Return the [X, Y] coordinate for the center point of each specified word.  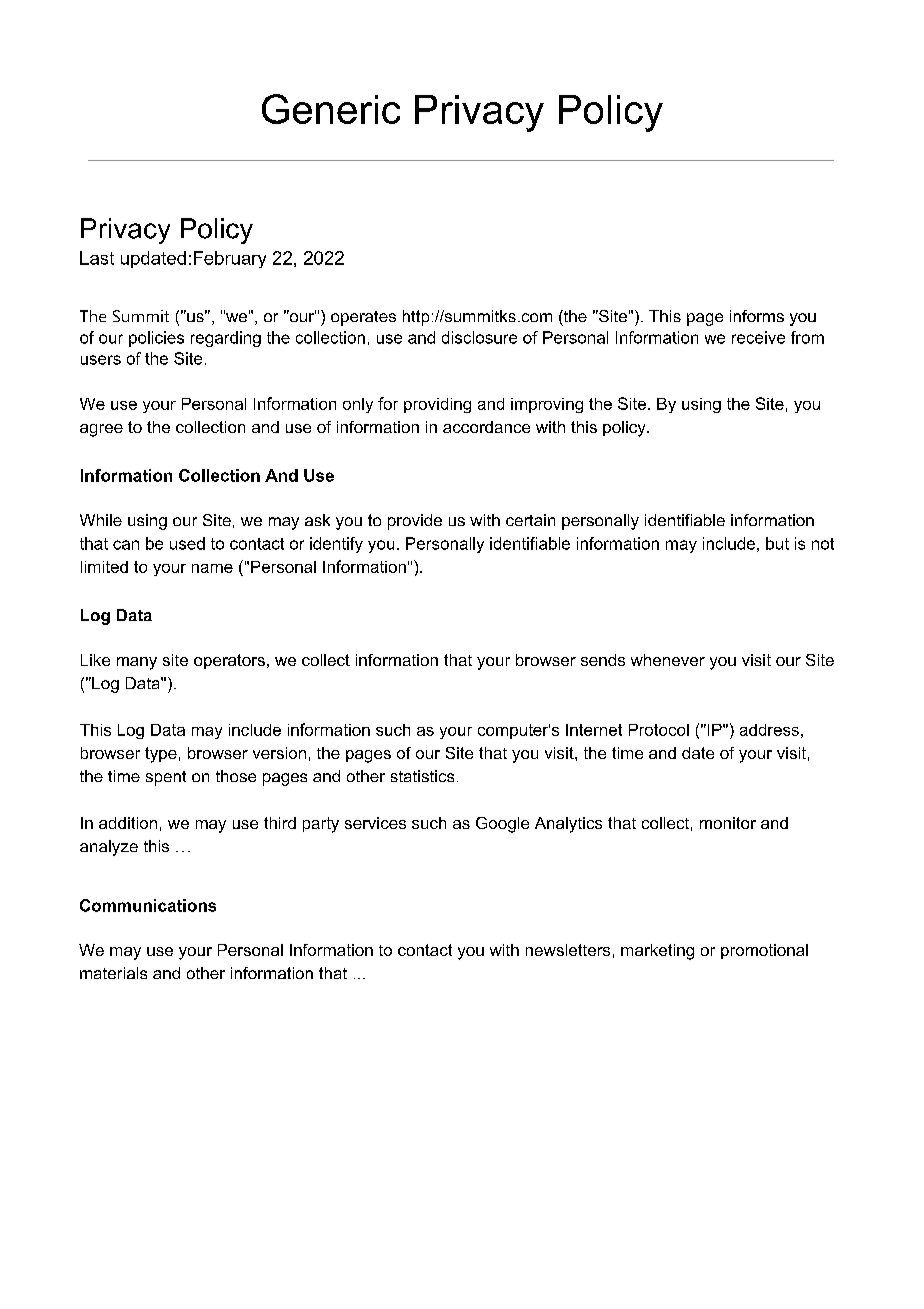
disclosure [479, 337]
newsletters [568, 950]
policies [156, 339]
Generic [331, 109]
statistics [422, 776]
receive [758, 337]
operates [363, 318]
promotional [764, 951]
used [187, 543]
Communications [148, 905]
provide [415, 522]
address [769, 730]
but [777, 543]
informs [757, 316]
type [161, 755]
